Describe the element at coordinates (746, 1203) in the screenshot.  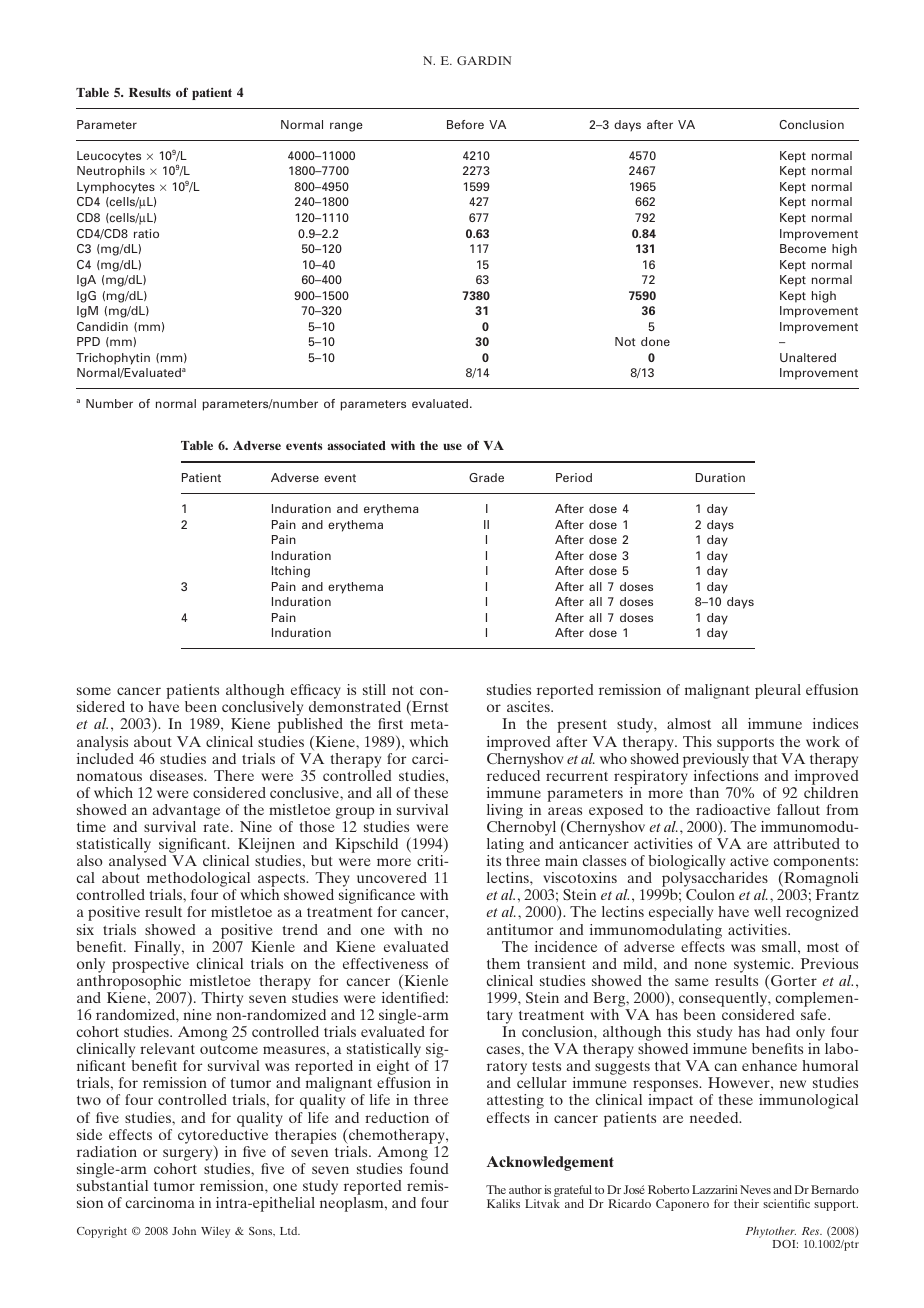
I see `their` at that location.
